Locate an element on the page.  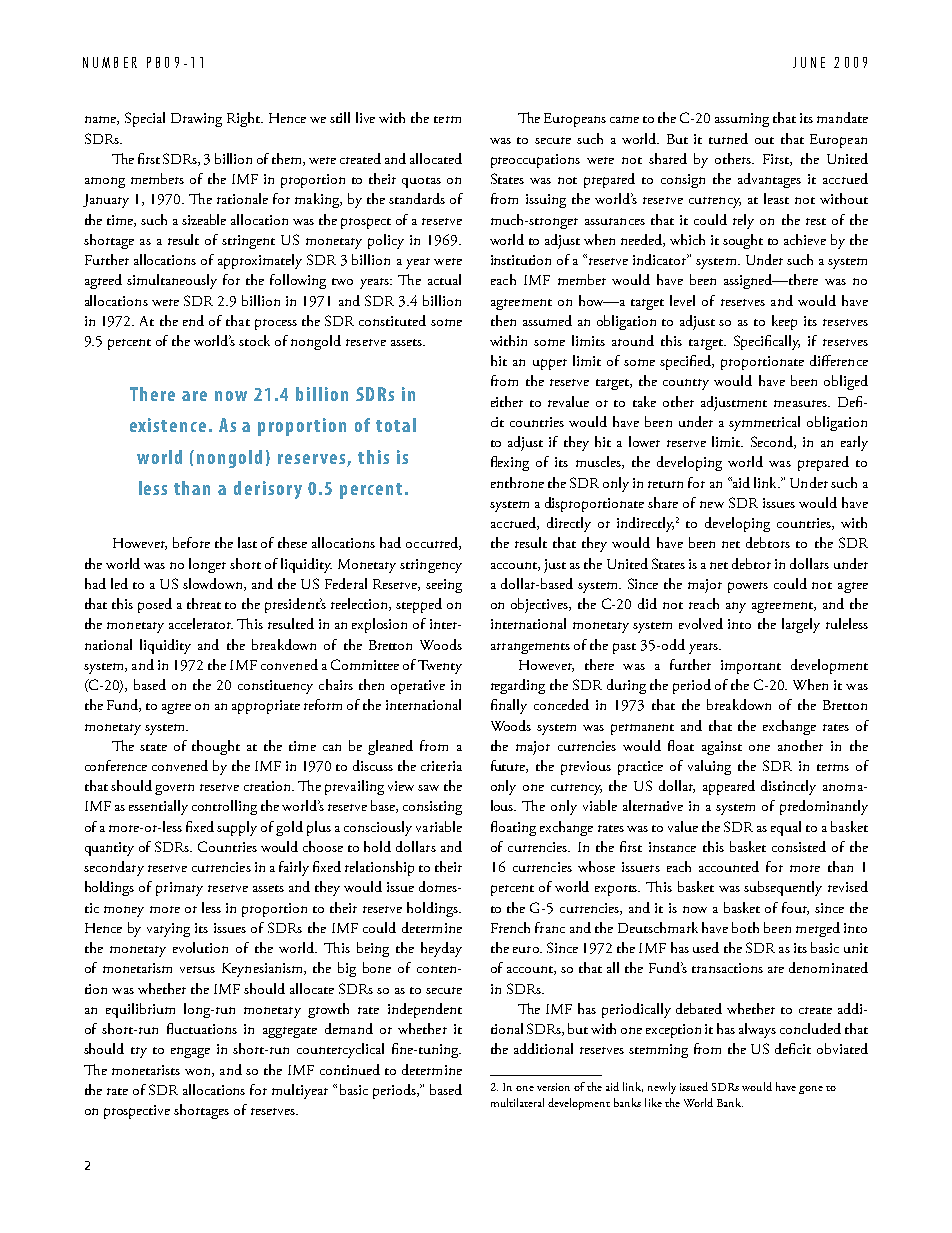
assumed is located at coordinates (547, 320).
